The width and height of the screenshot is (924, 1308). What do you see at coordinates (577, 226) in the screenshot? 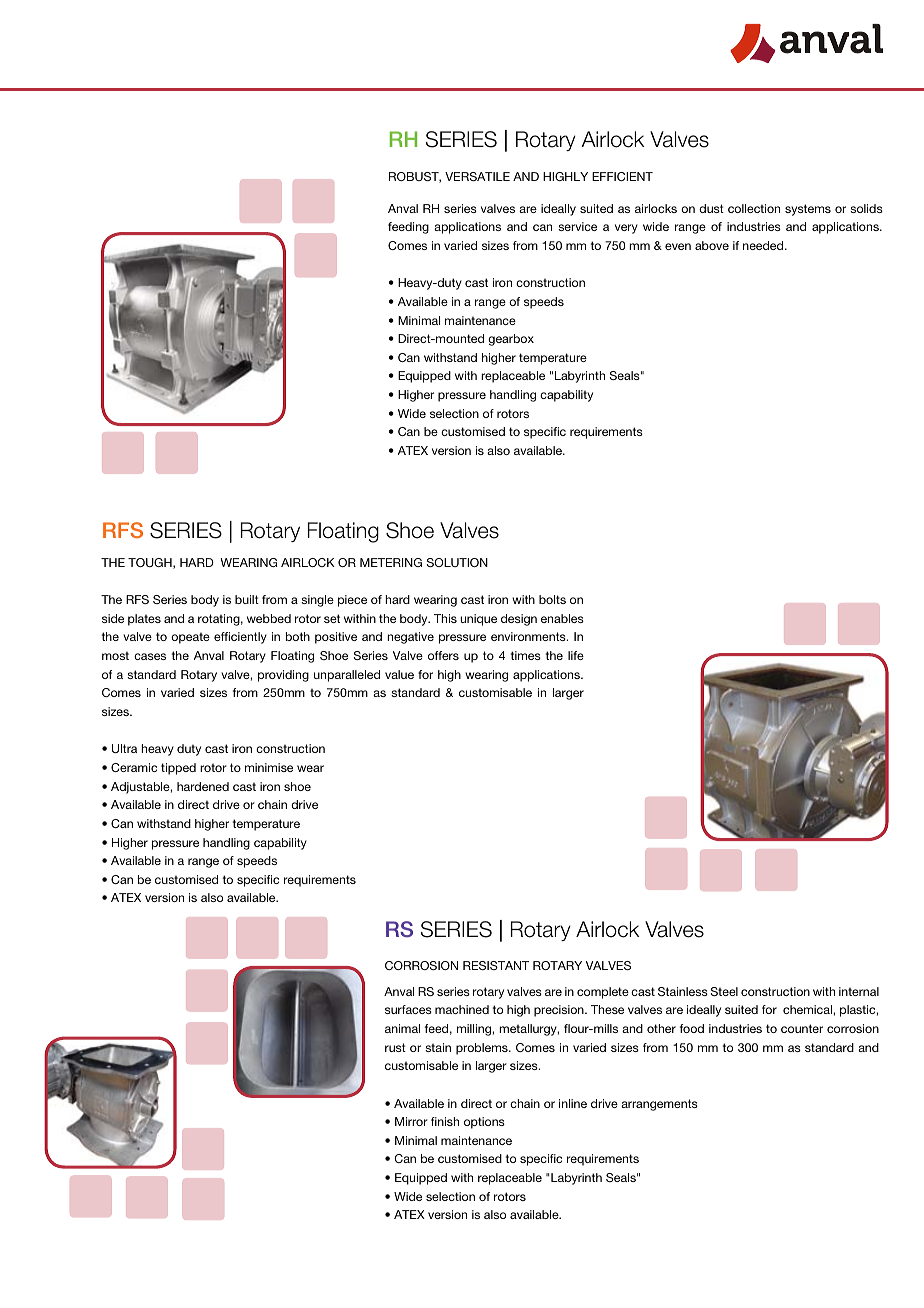
I see `service` at bounding box center [577, 226].
